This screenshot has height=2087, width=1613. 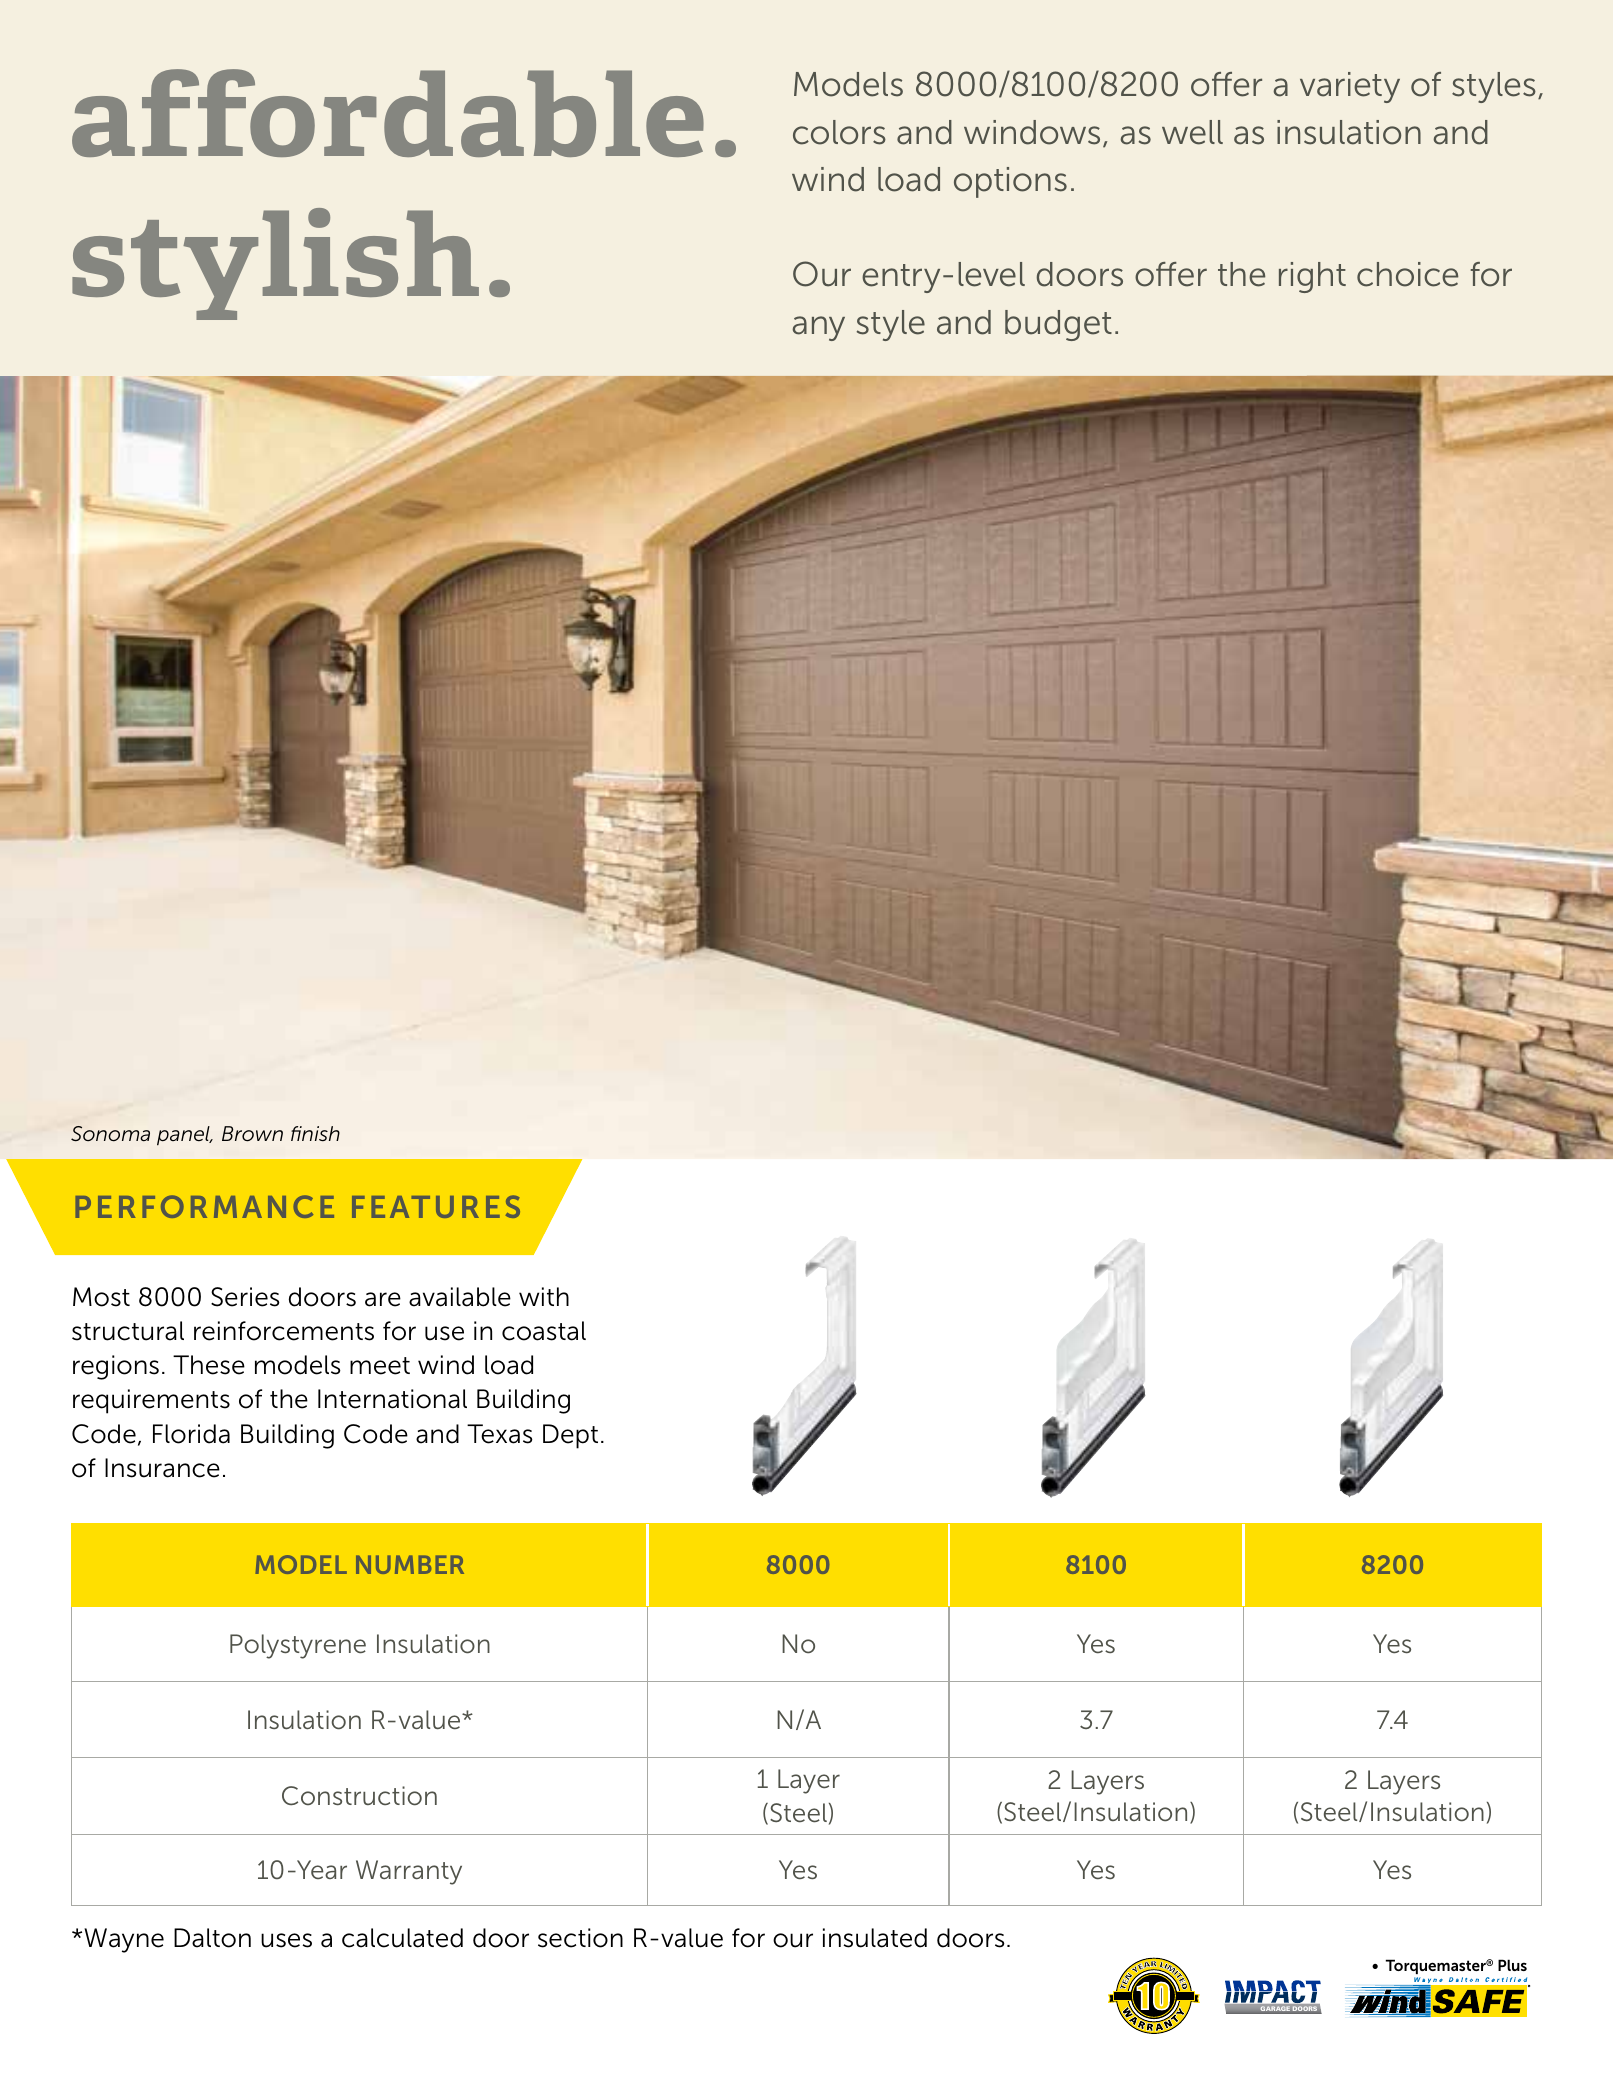 What do you see at coordinates (875, 1938) in the screenshot?
I see `insulated` at bounding box center [875, 1938].
